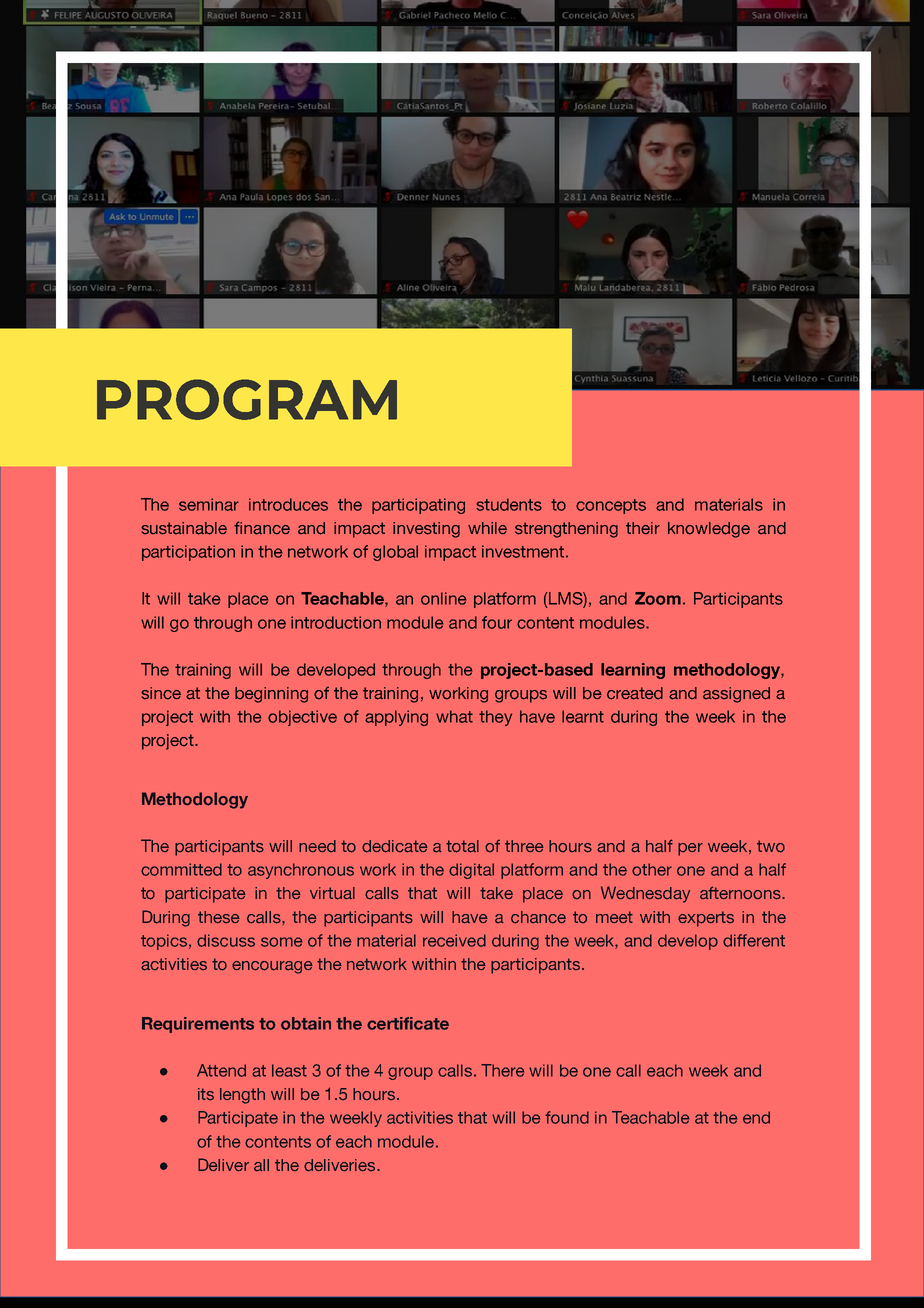  Describe the element at coordinates (418, 506) in the screenshot. I see `participating` at that location.
